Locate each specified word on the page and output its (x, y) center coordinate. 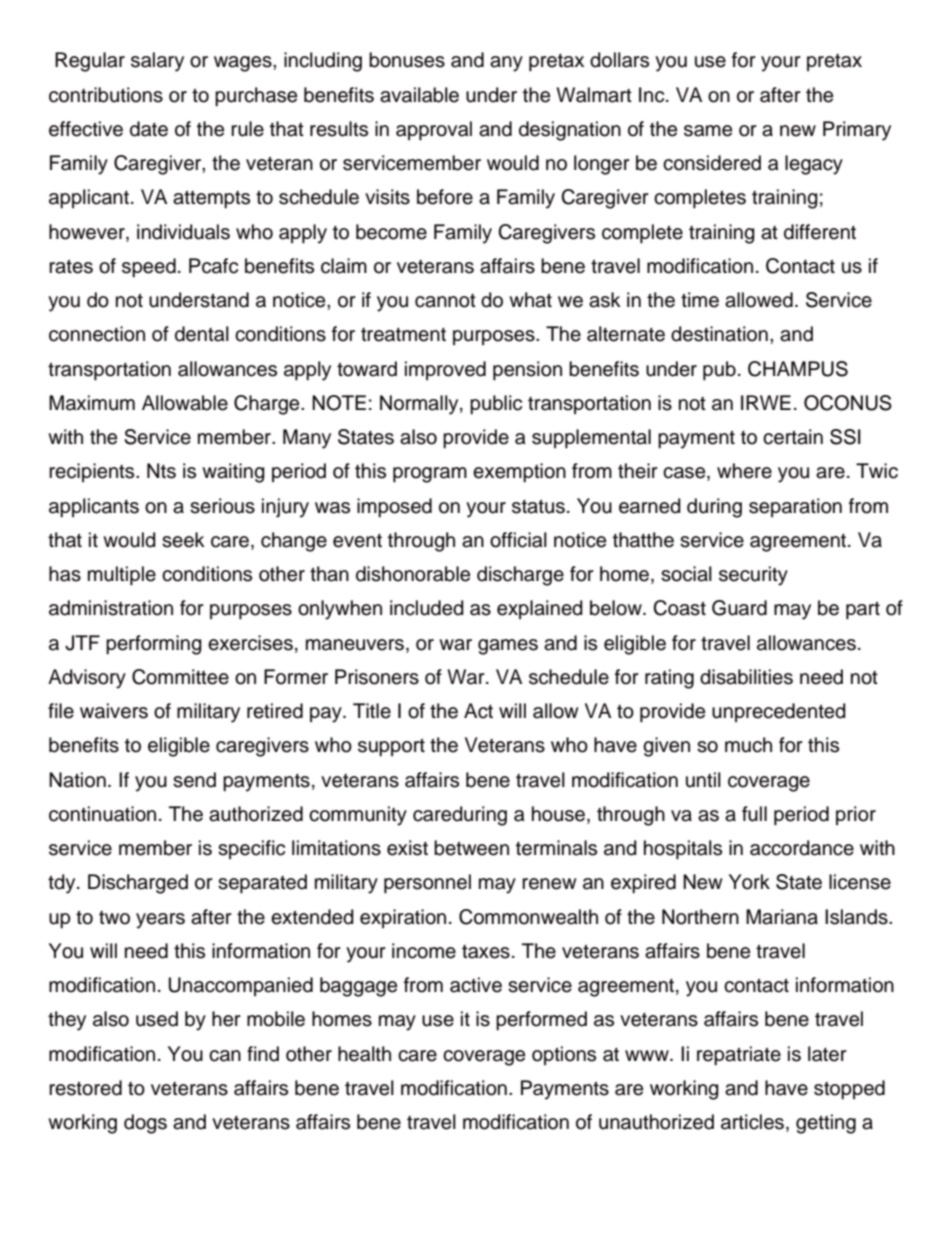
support (391, 747)
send (194, 780)
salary (157, 62)
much (748, 745)
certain (793, 437)
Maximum (92, 403)
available (419, 95)
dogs (145, 1124)
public (496, 405)
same (708, 131)
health (364, 1054)
